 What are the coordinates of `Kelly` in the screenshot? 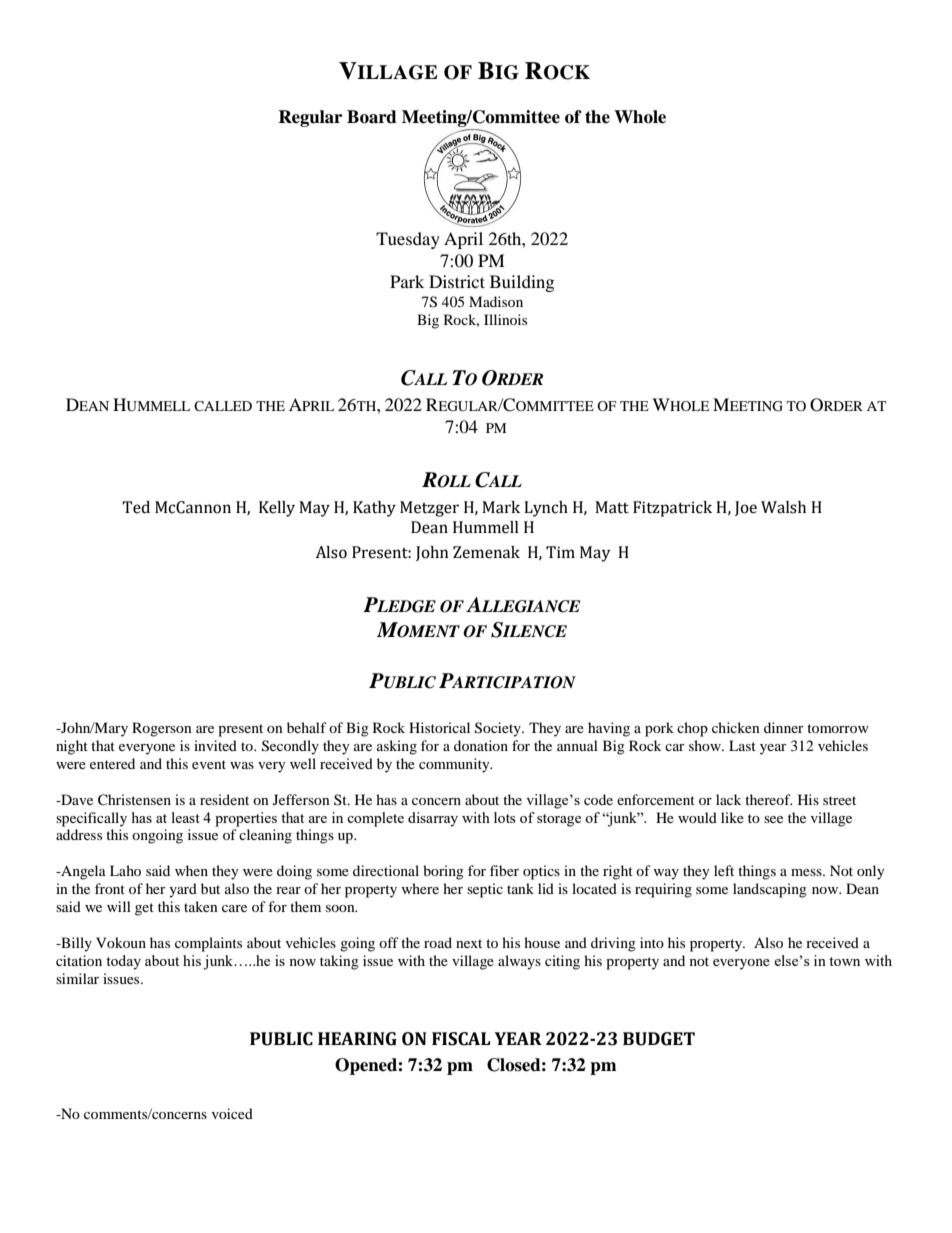 It's located at (277, 509).
